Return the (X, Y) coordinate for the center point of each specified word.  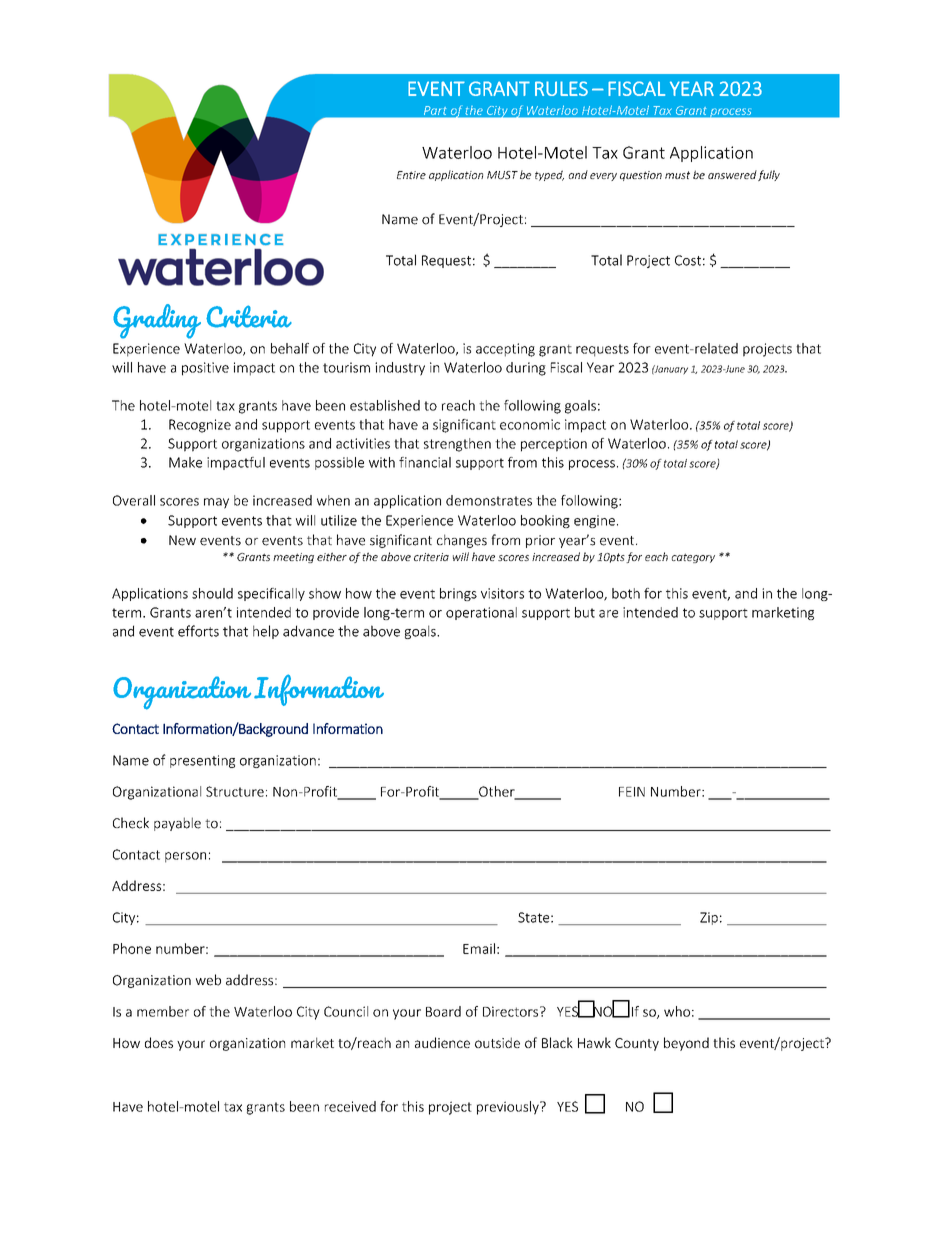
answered (732, 174)
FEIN (632, 792)
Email (479, 948)
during (526, 369)
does (159, 1042)
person (185, 857)
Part (435, 110)
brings (458, 594)
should (212, 593)
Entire (411, 175)
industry (400, 369)
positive (205, 369)
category (693, 558)
